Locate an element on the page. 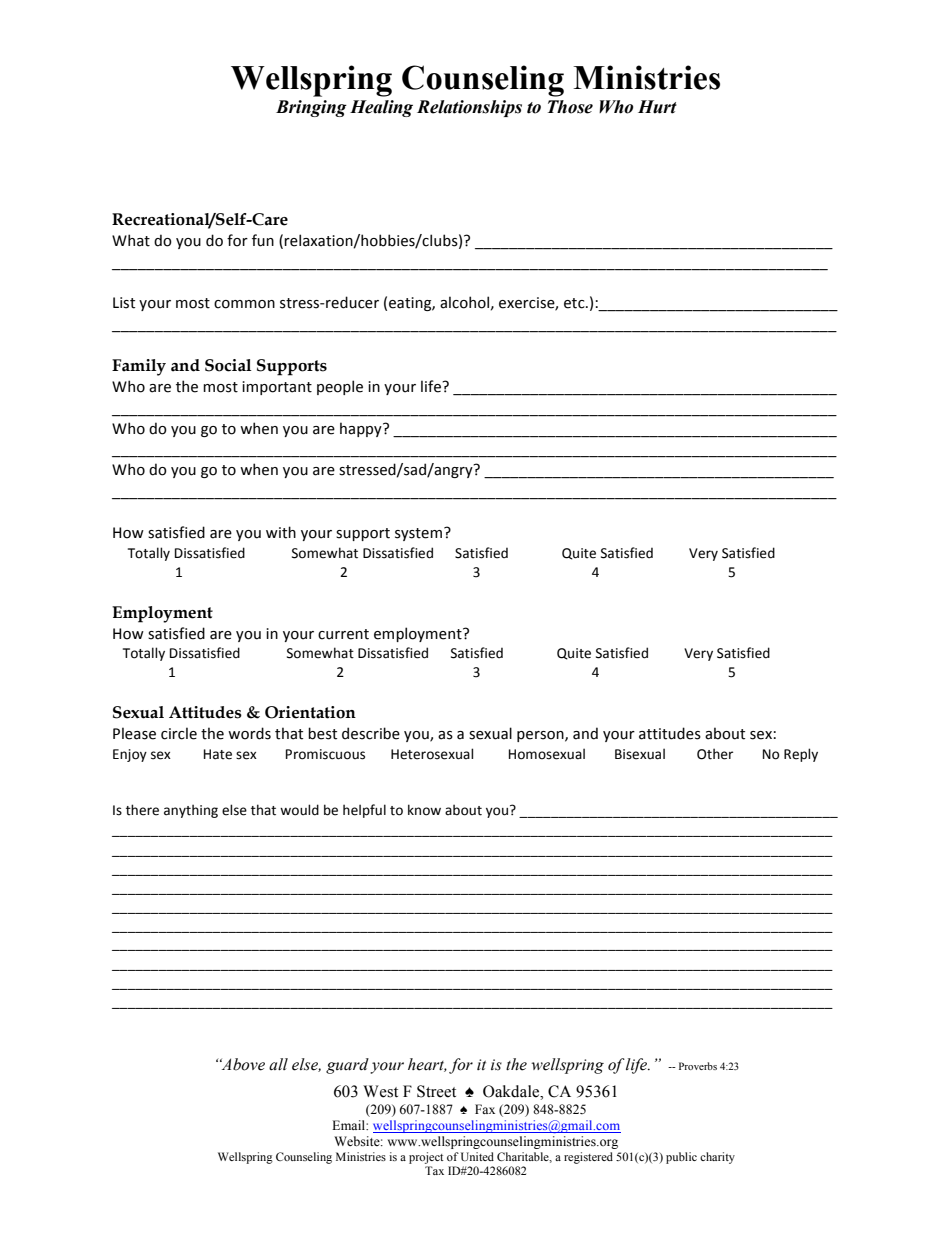 This page has height=1233, width=952. United is located at coordinates (477, 1156).
